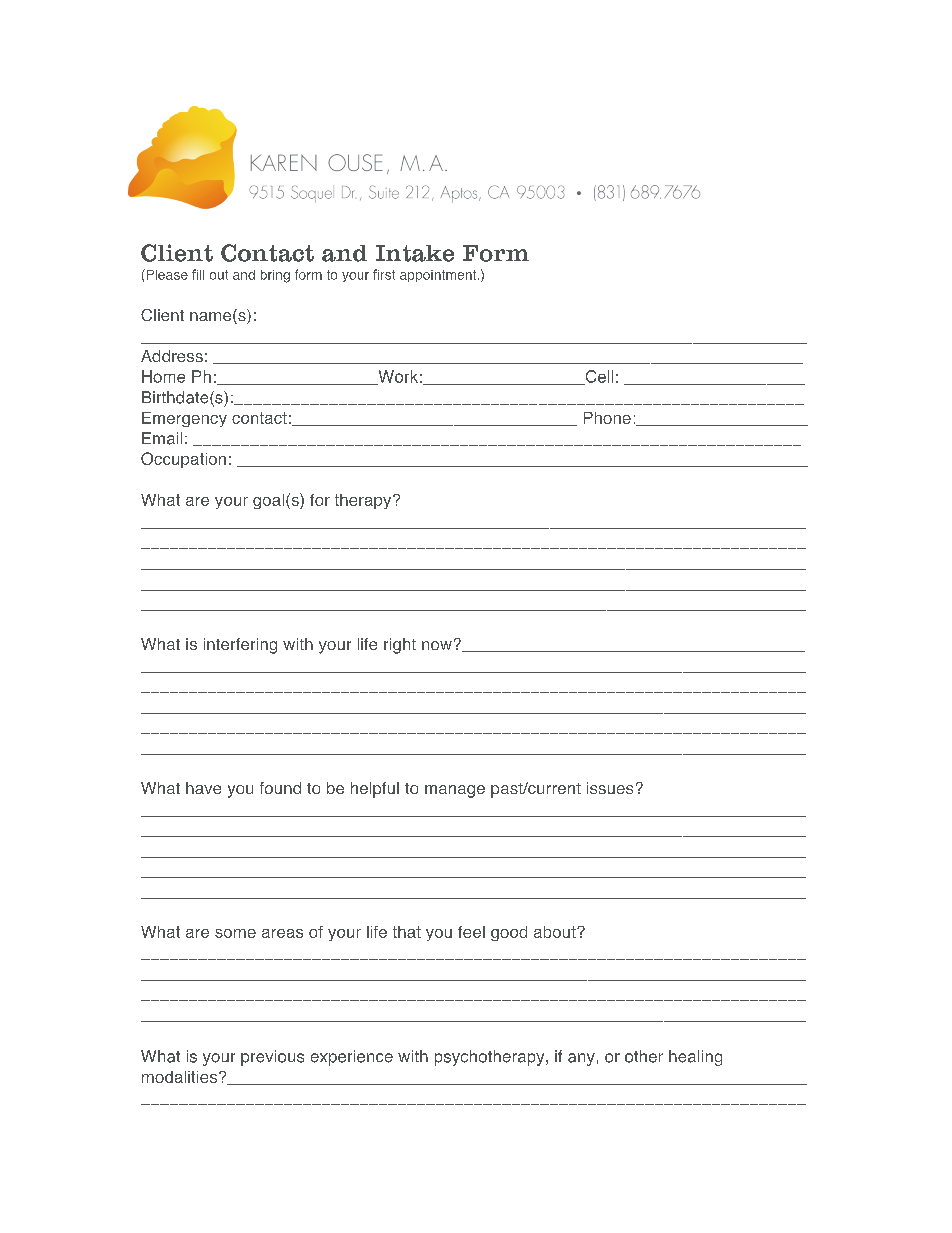 Image resolution: width=952 pixels, height=1233 pixels. Describe the element at coordinates (198, 274) in the screenshot. I see `fill` at that location.
